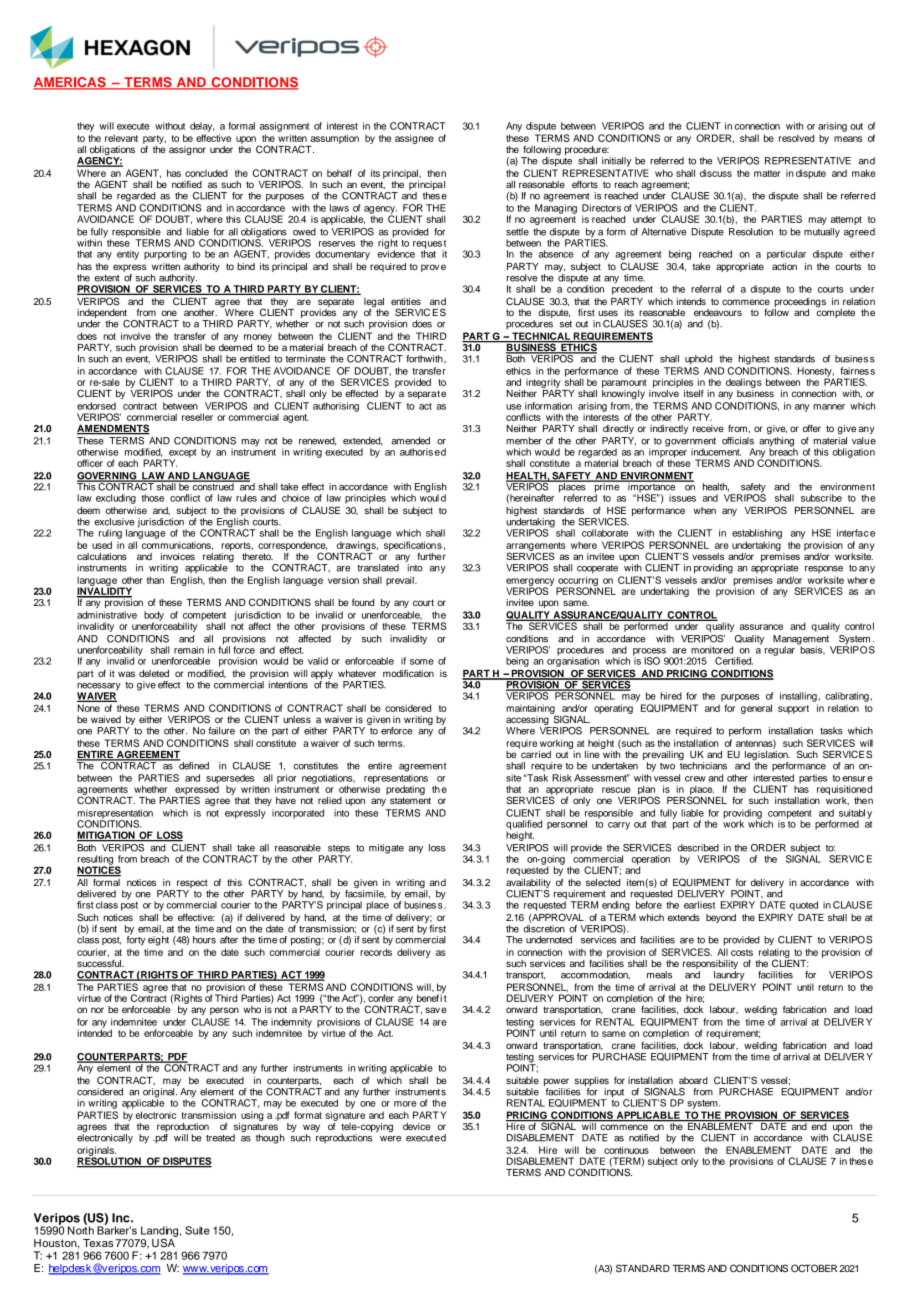  Describe the element at coordinates (390, 1139) in the screenshot. I see `were` at that location.
